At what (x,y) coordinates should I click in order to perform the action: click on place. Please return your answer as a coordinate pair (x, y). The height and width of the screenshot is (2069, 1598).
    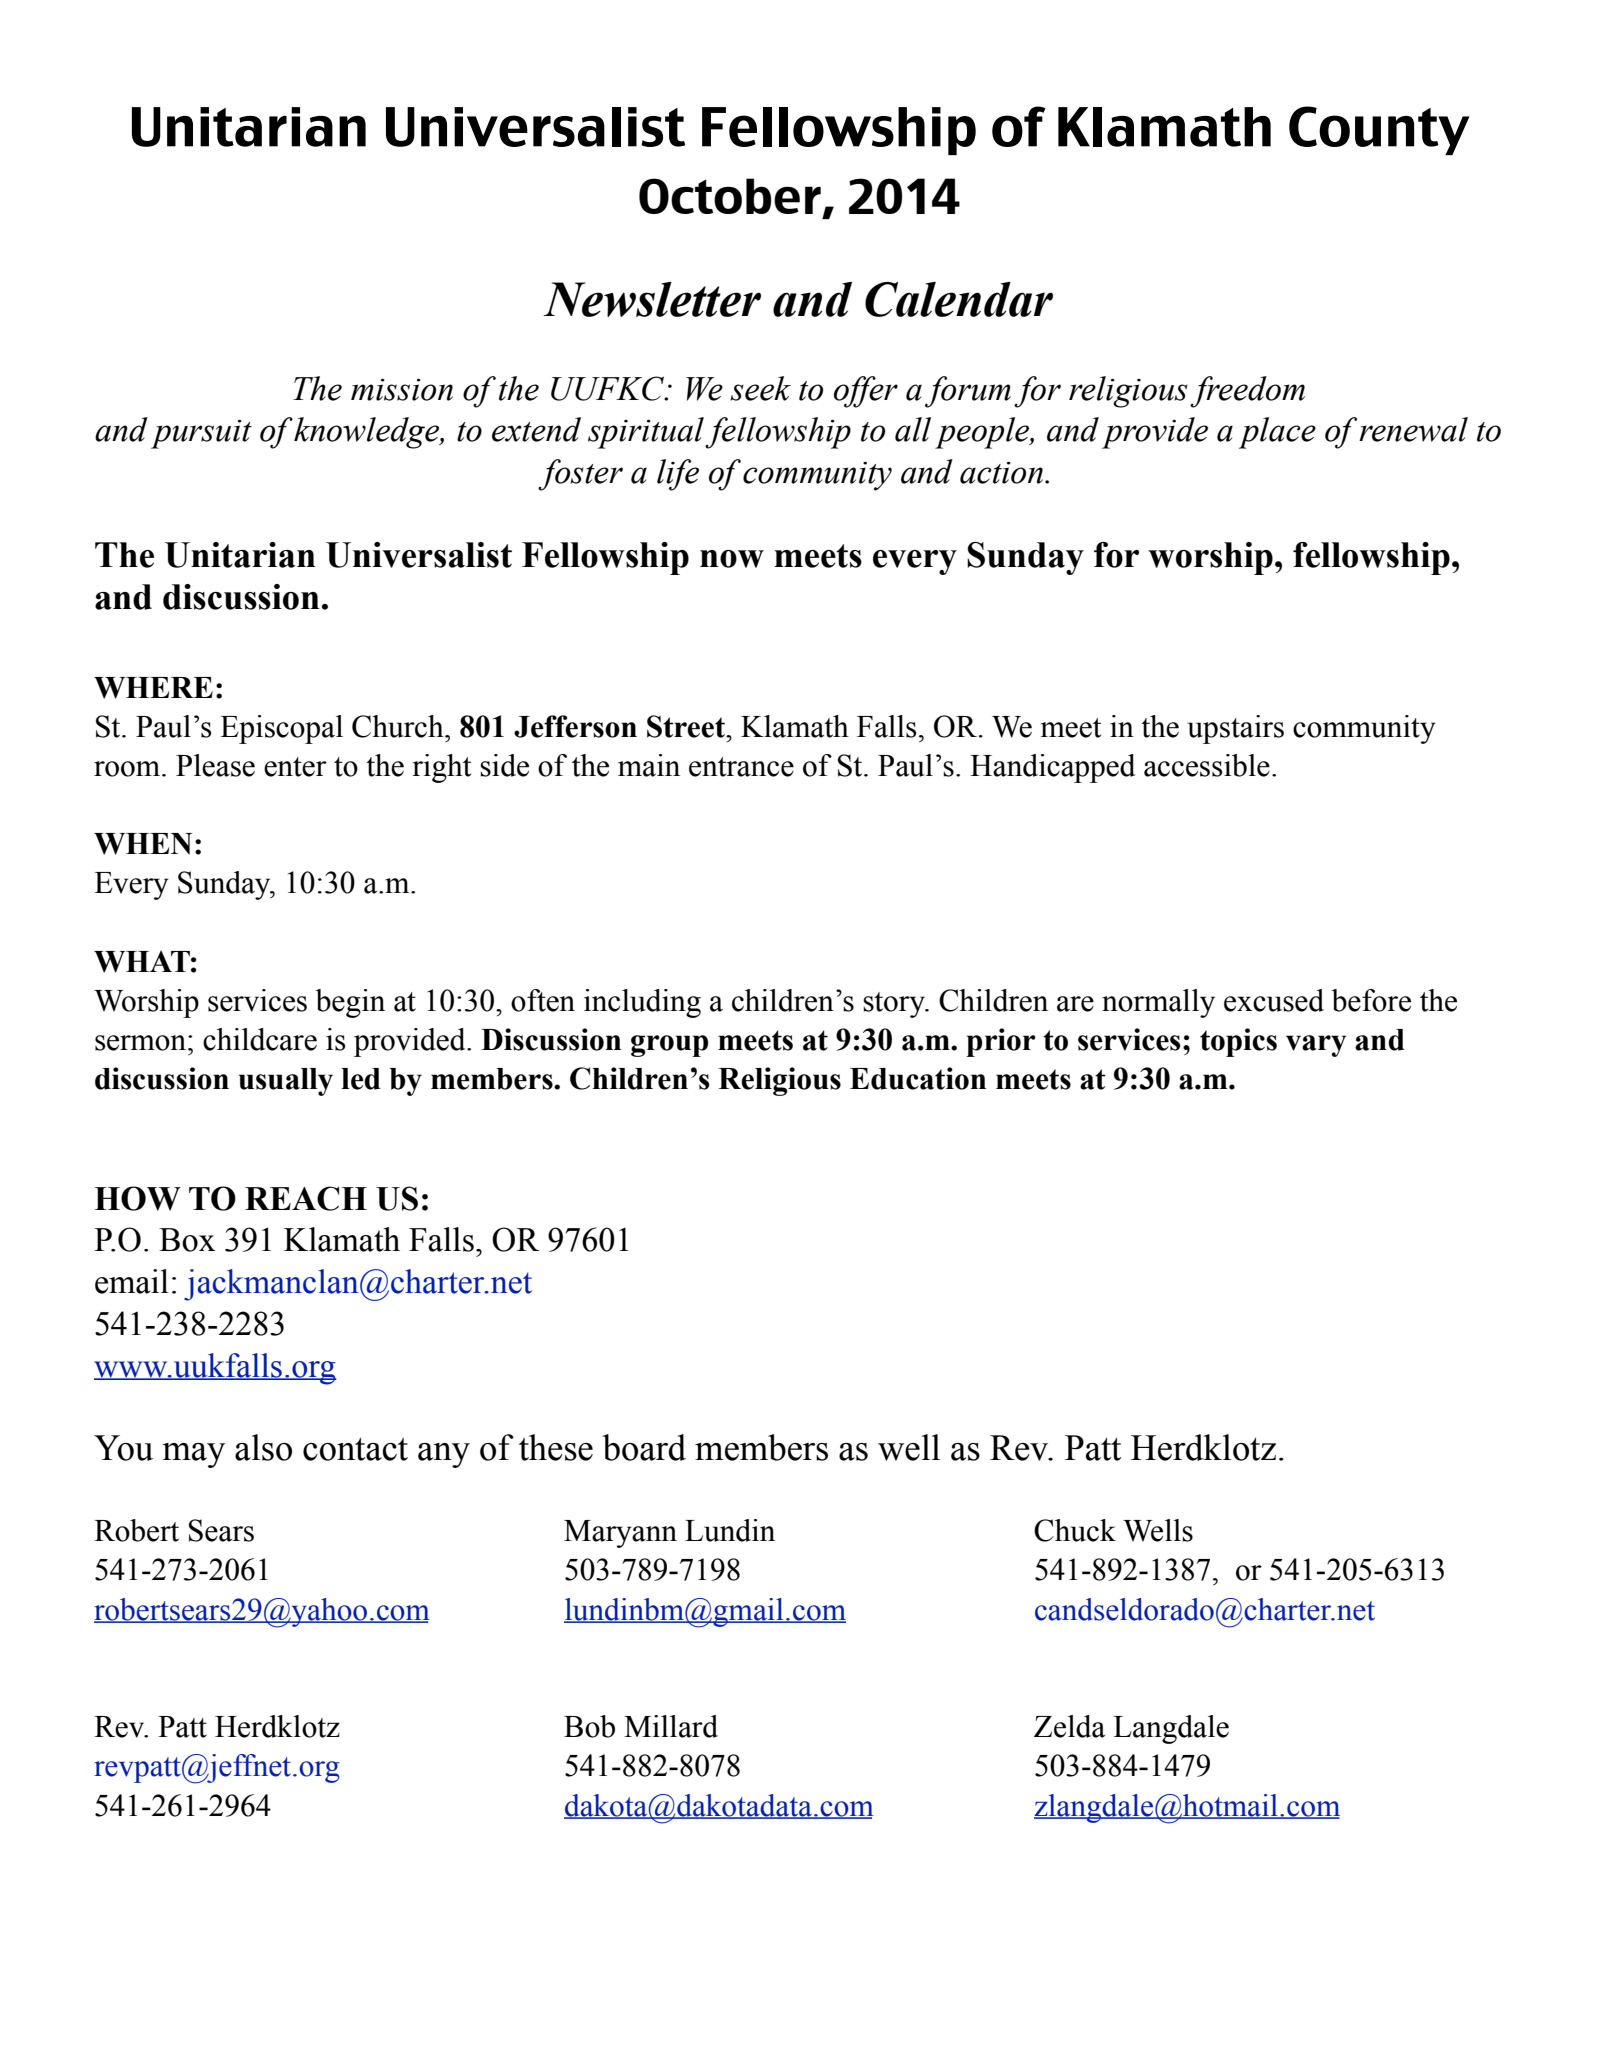
    Looking at the image, I should click on (1277, 433).
